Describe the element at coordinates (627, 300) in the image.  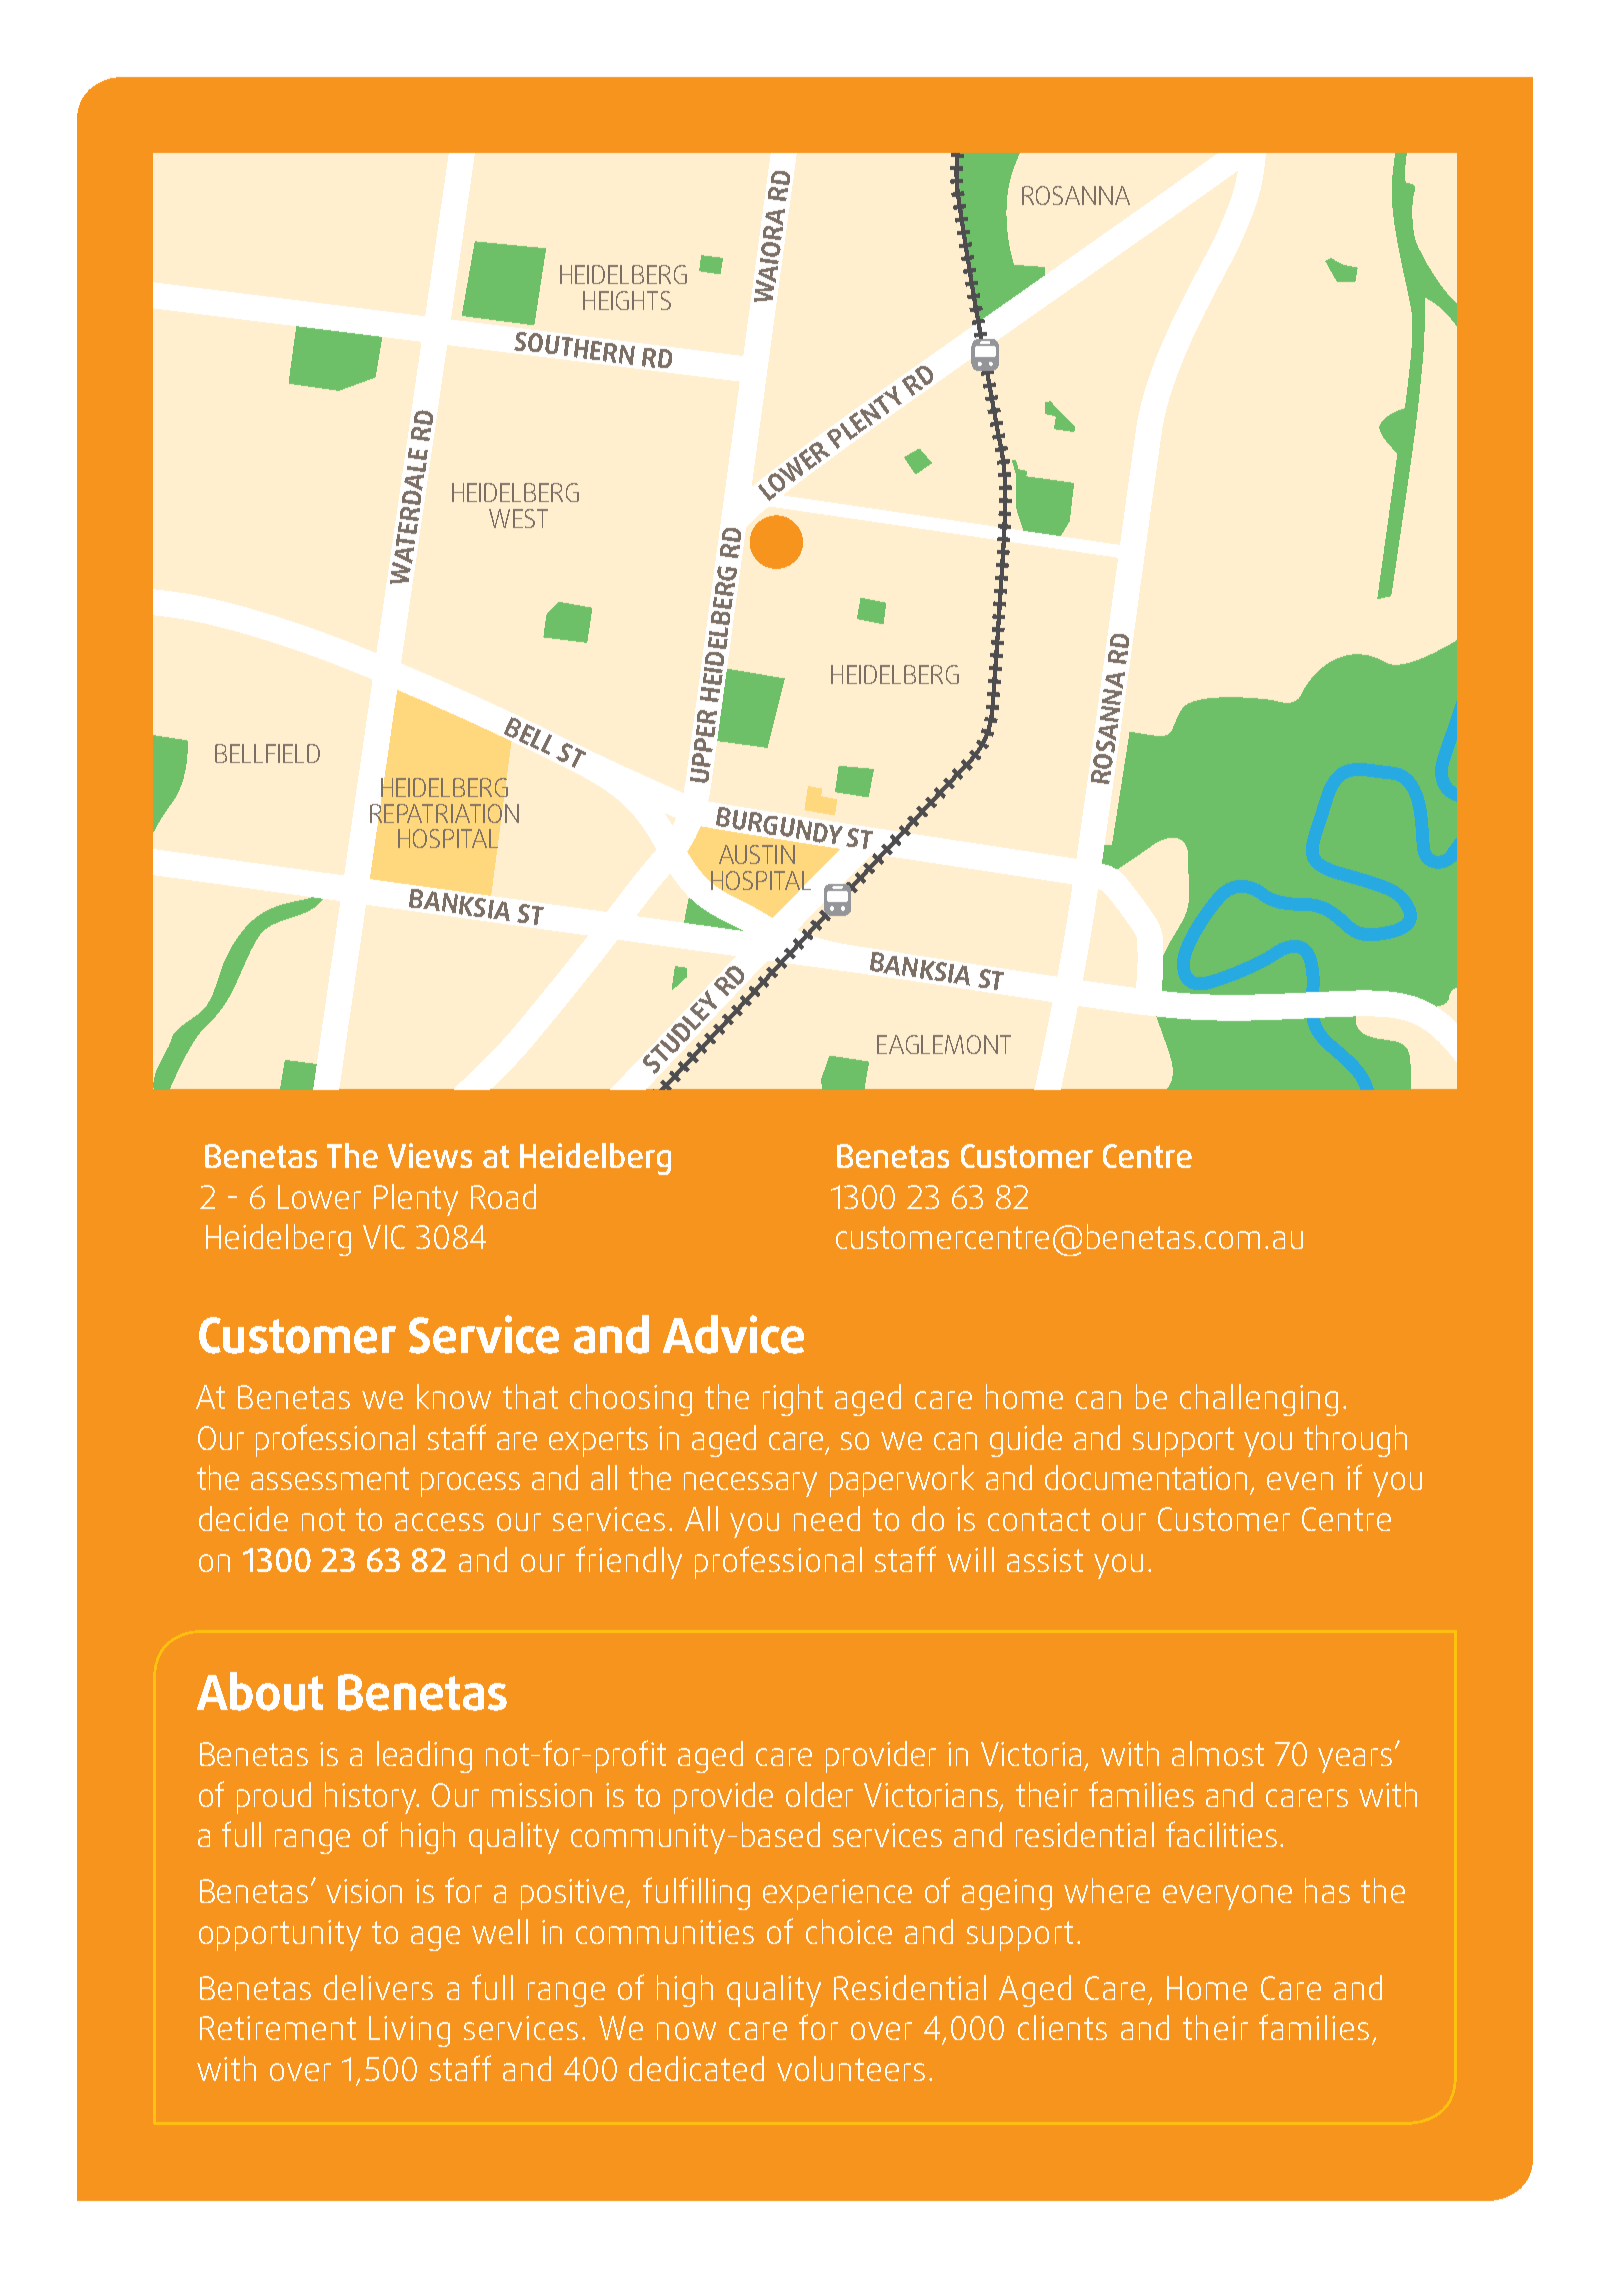
I see `HEIGHTS` at that location.
